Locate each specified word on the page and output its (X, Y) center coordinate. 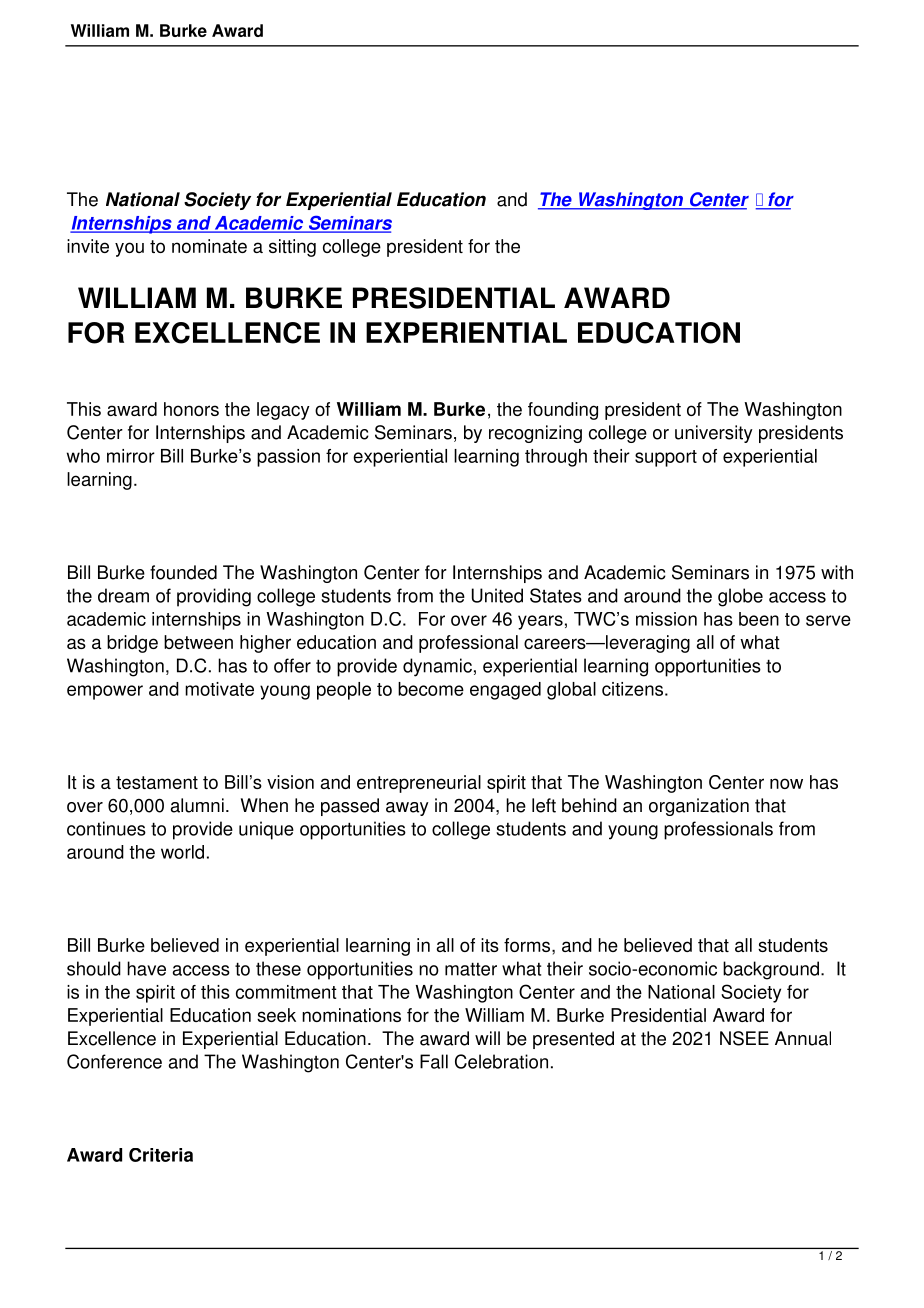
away (407, 809)
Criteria (161, 1155)
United (497, 595)
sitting (292, 248)
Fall (434, 1061)
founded (183, 572)
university (714, 434)
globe (740, 597)
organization (699, 807)
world (182, 852)
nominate (209, 246)
